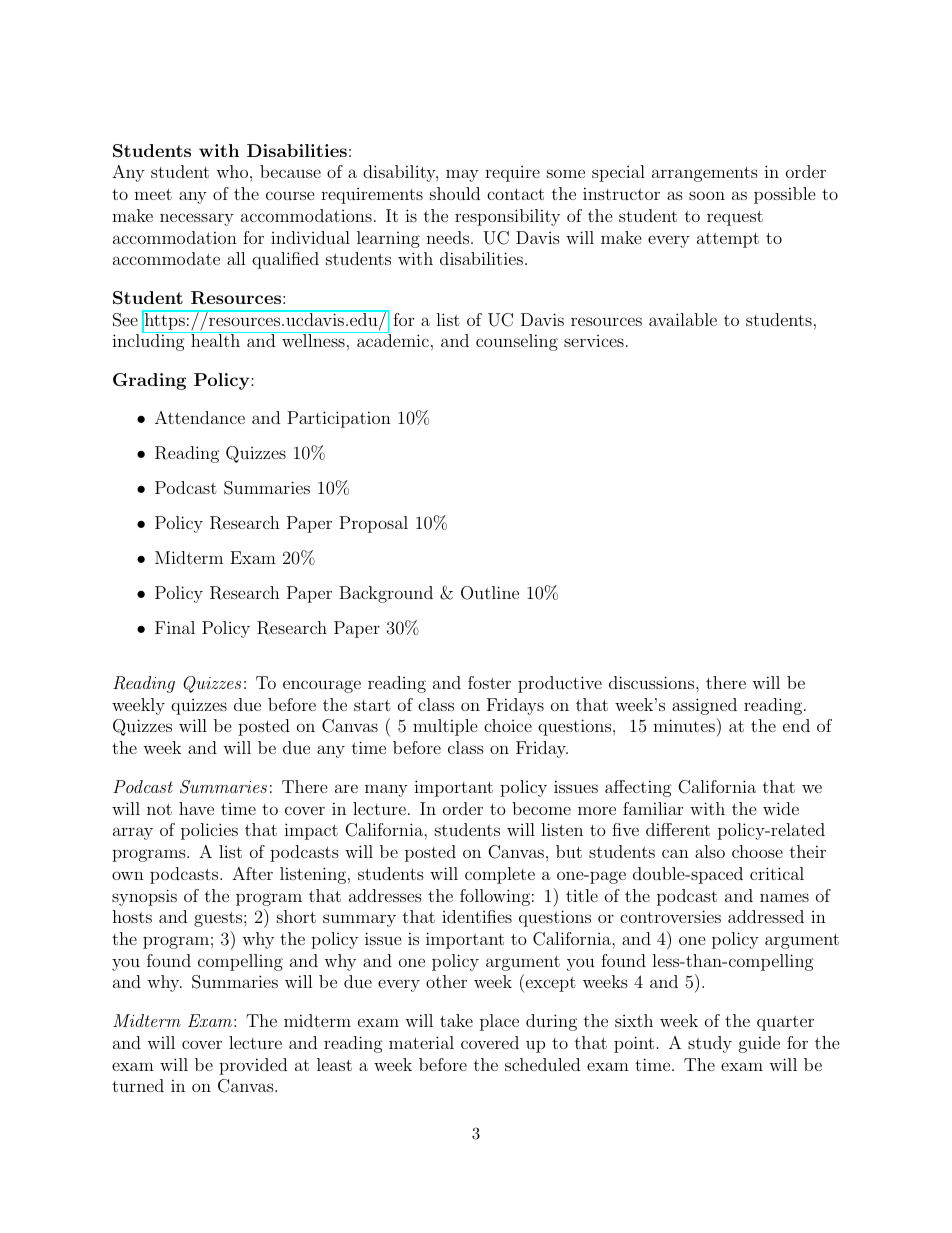 The image size is (952, 1233). Describe the element at coordinates (200, 417) in the document. I see `Attendance` at that location.
